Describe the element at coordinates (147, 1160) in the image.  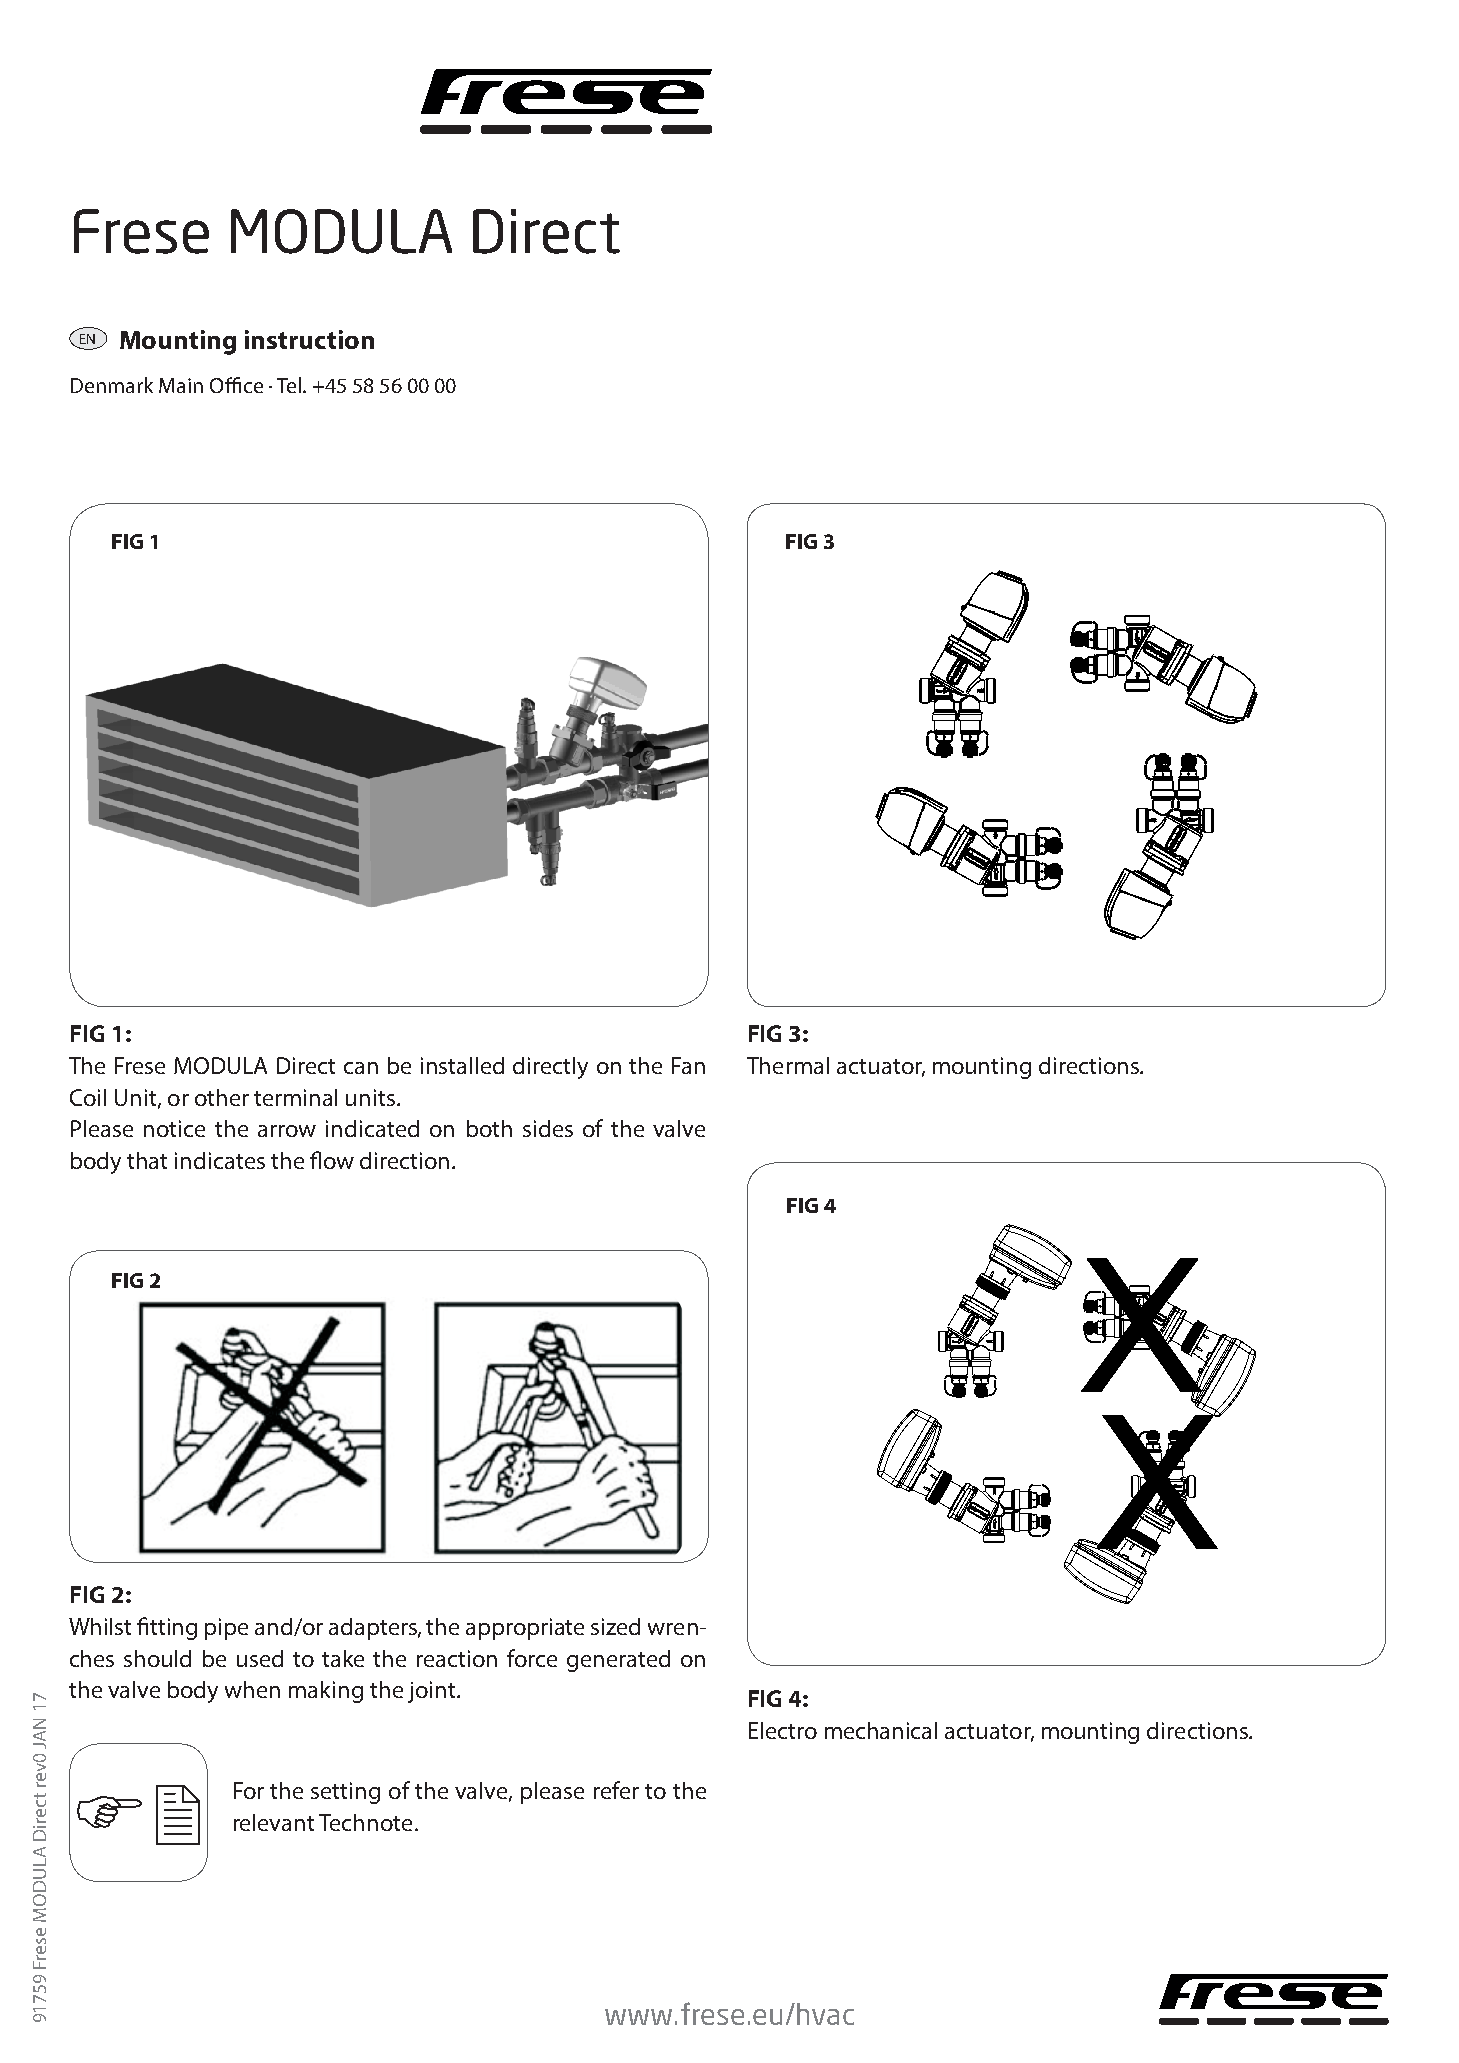
I see `that` at that location.
